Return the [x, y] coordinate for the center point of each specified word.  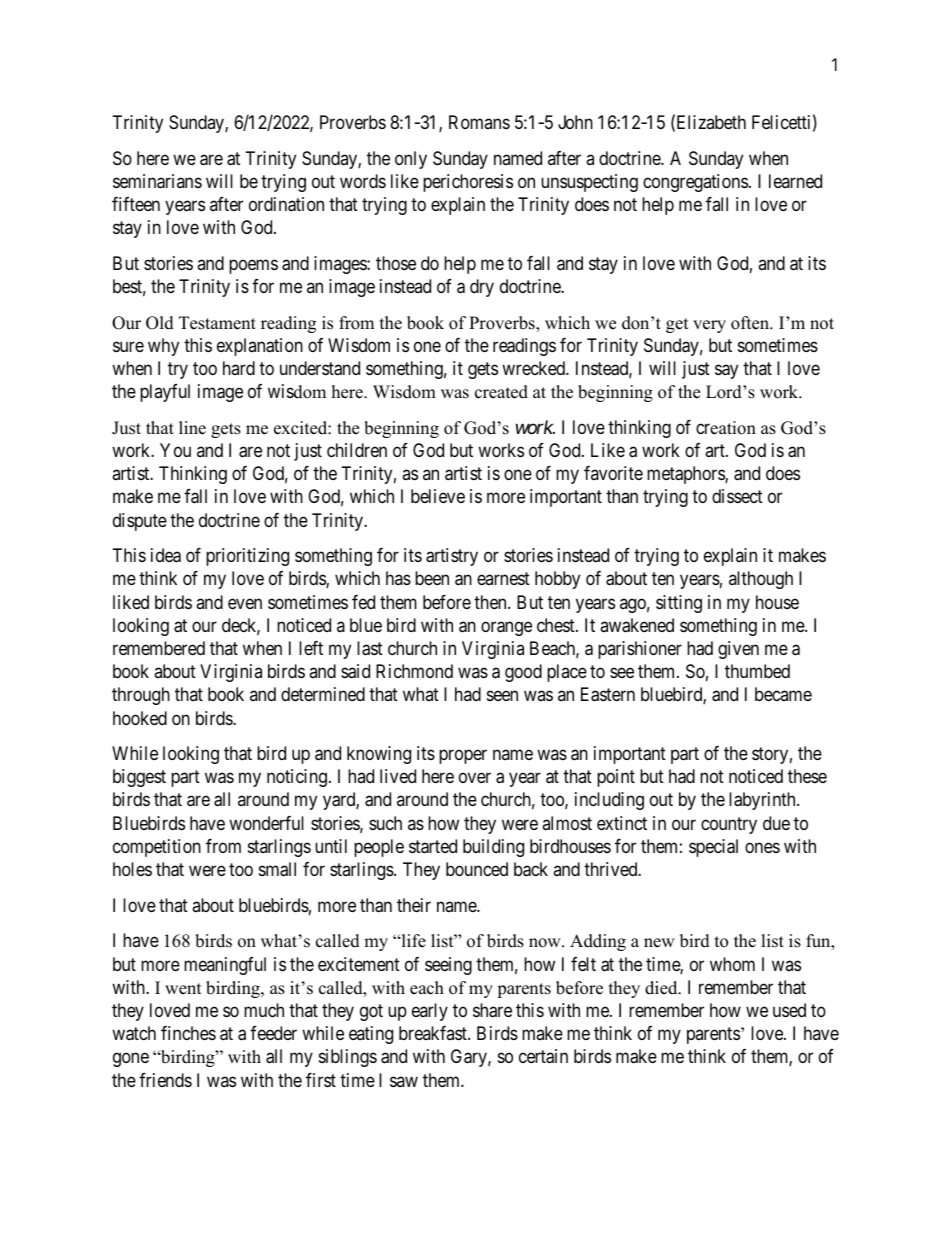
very [709, 326]
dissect [737, 496]
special [713, 848]
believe [438, 496]
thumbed [757, 671]
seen [502, 696]
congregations [695, 183]
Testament [217, 323]
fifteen [136, 204]
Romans [479, 122]
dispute [140, 522]
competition [157, 848]
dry [482, 288]
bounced [477, 869]
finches [188, 1033]
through [141, 696]
